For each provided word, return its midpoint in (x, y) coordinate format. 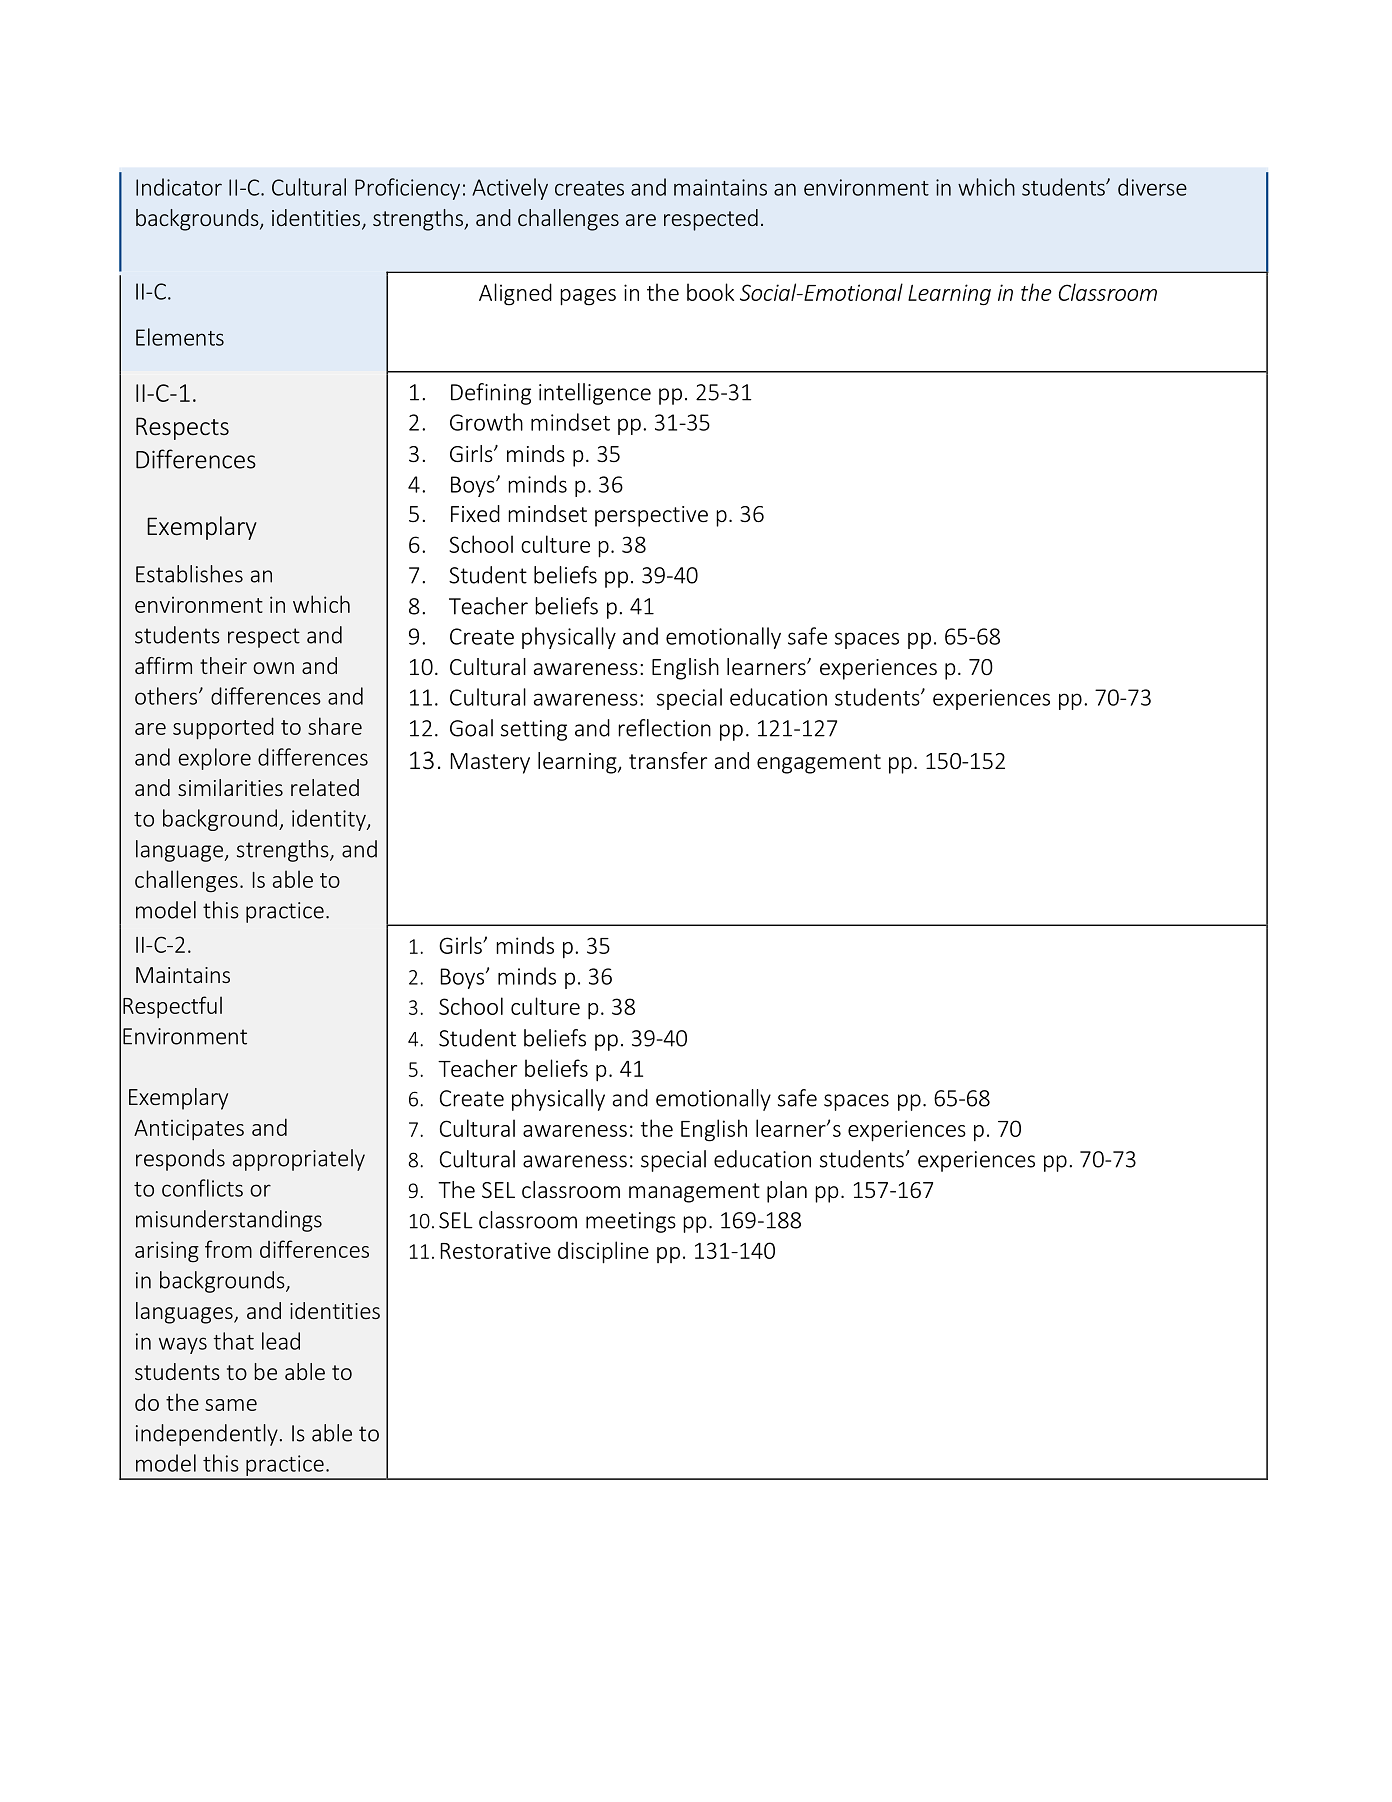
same (231, 1405)
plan (787, 1192)
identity (330, 820)
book (710, 292)
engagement (819, 764)
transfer (668, 760)
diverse (1152, 187)
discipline (603, 1252)
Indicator (179, 187)
